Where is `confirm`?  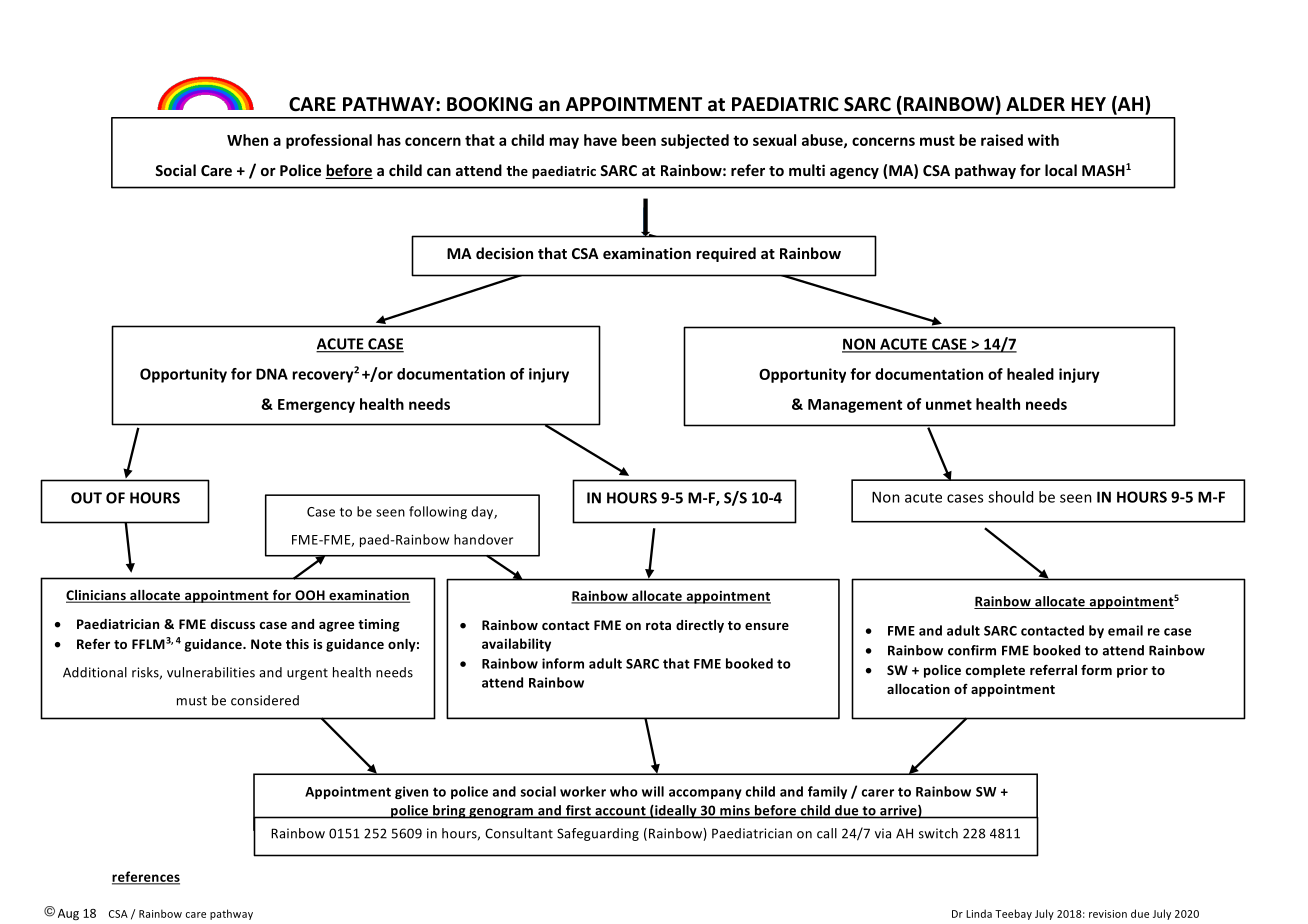 confirm is located at coordinates (972, 650).
